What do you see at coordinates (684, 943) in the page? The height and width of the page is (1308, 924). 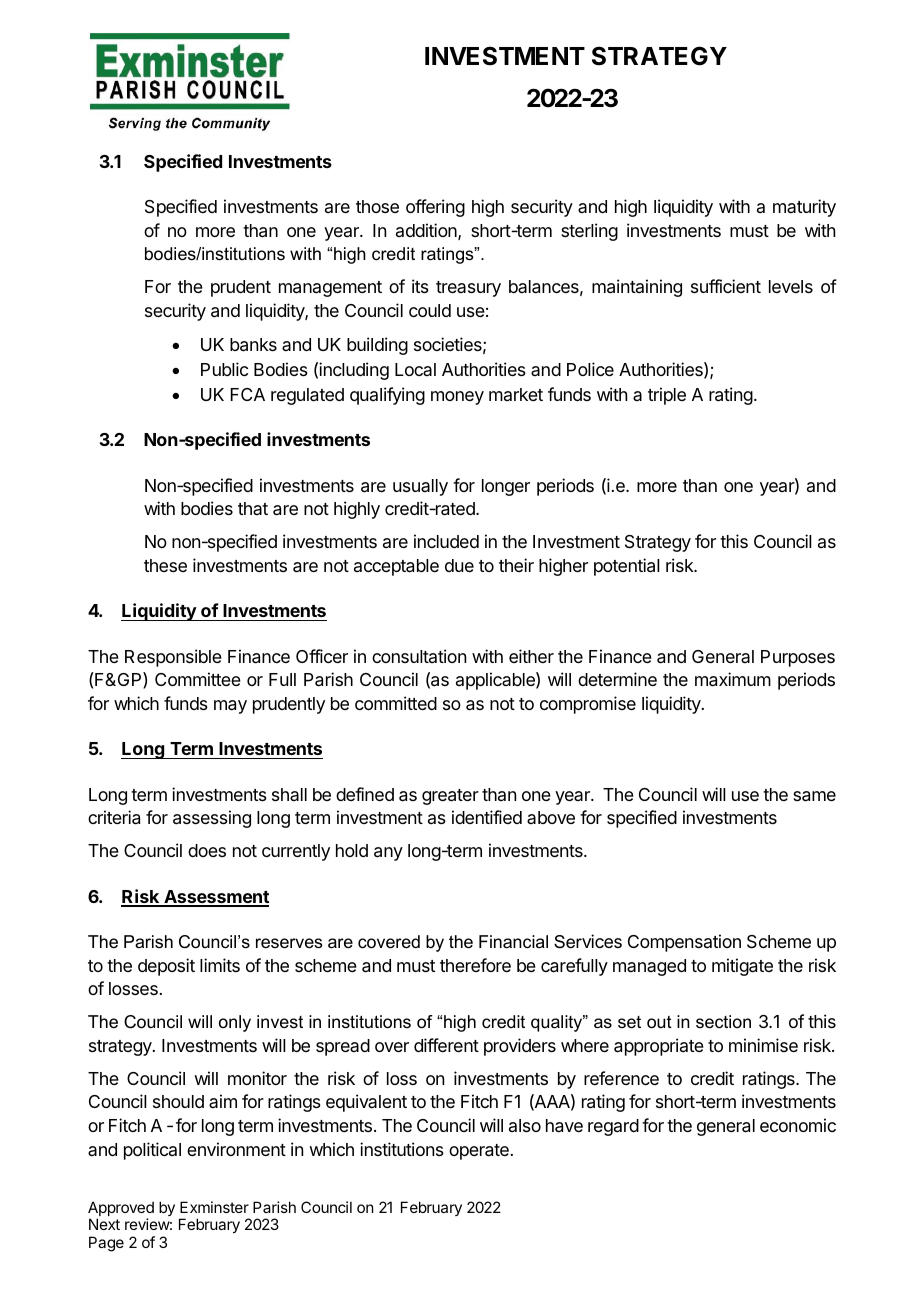 I see `Compensation` at bounding box center [684, 943].
